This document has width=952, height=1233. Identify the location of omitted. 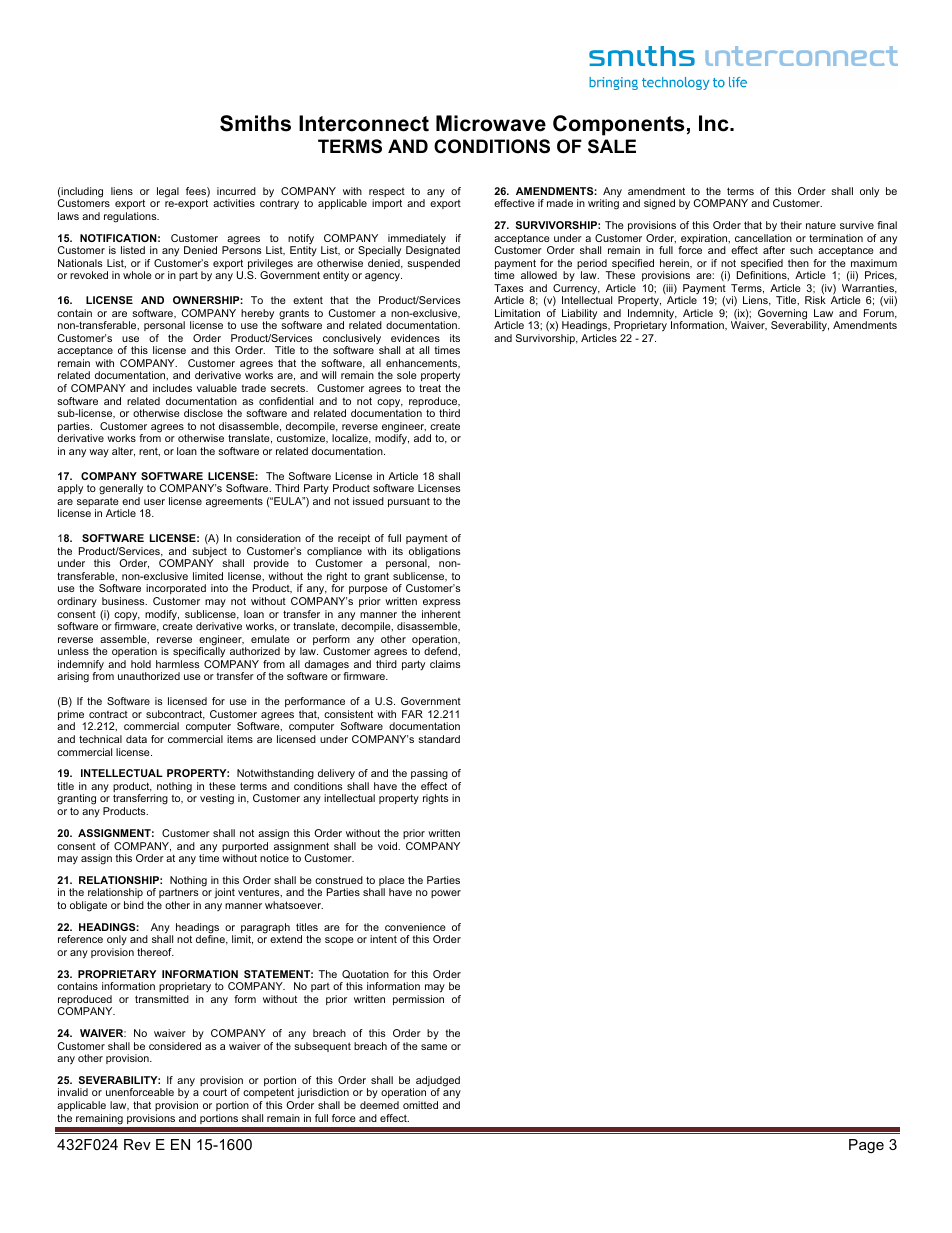
(420, 1105).
